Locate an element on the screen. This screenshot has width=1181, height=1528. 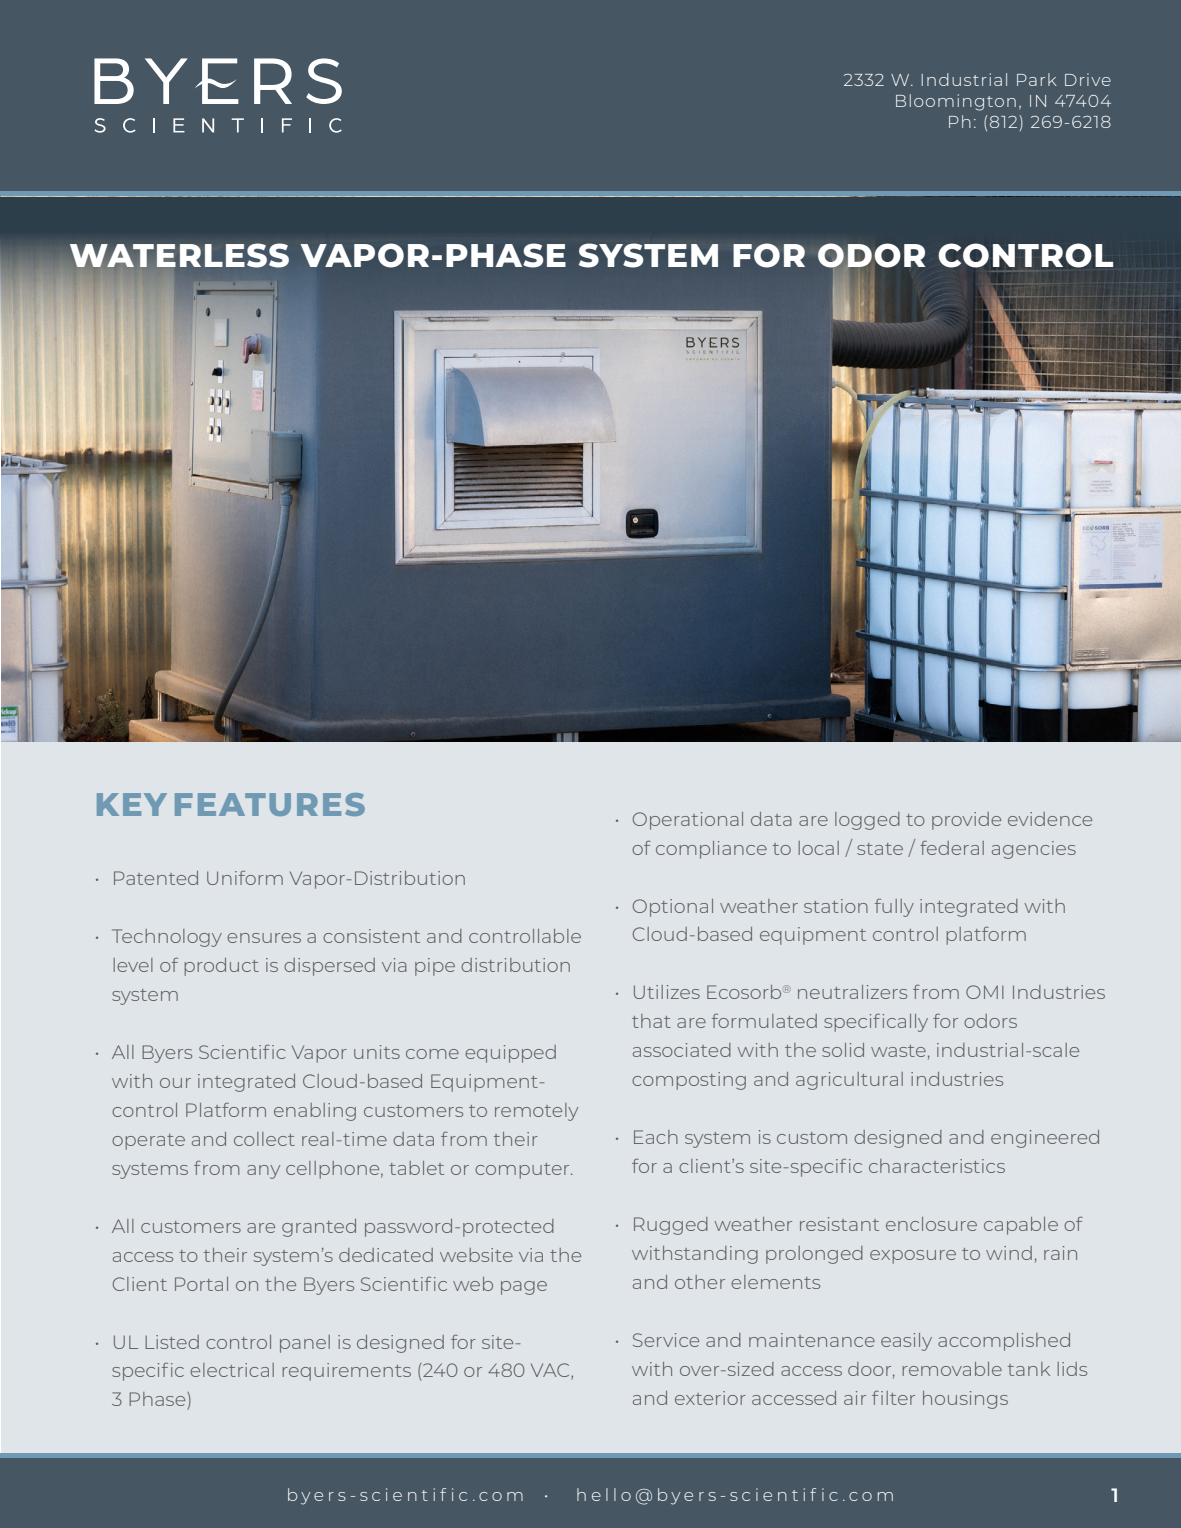
Park is located at coordinates (1037, 79).
